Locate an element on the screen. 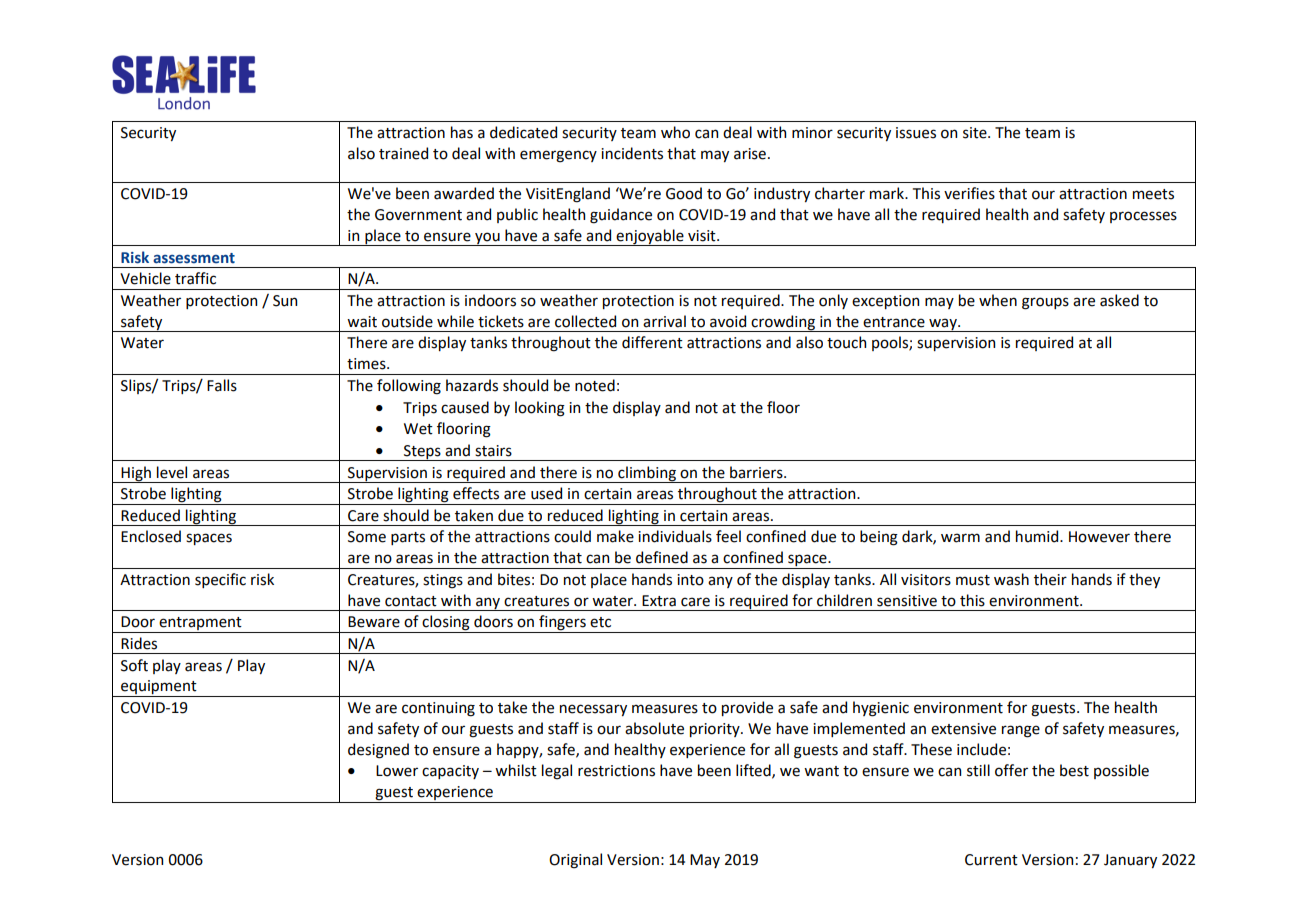  equipment is located at coordinates (159, 688).
